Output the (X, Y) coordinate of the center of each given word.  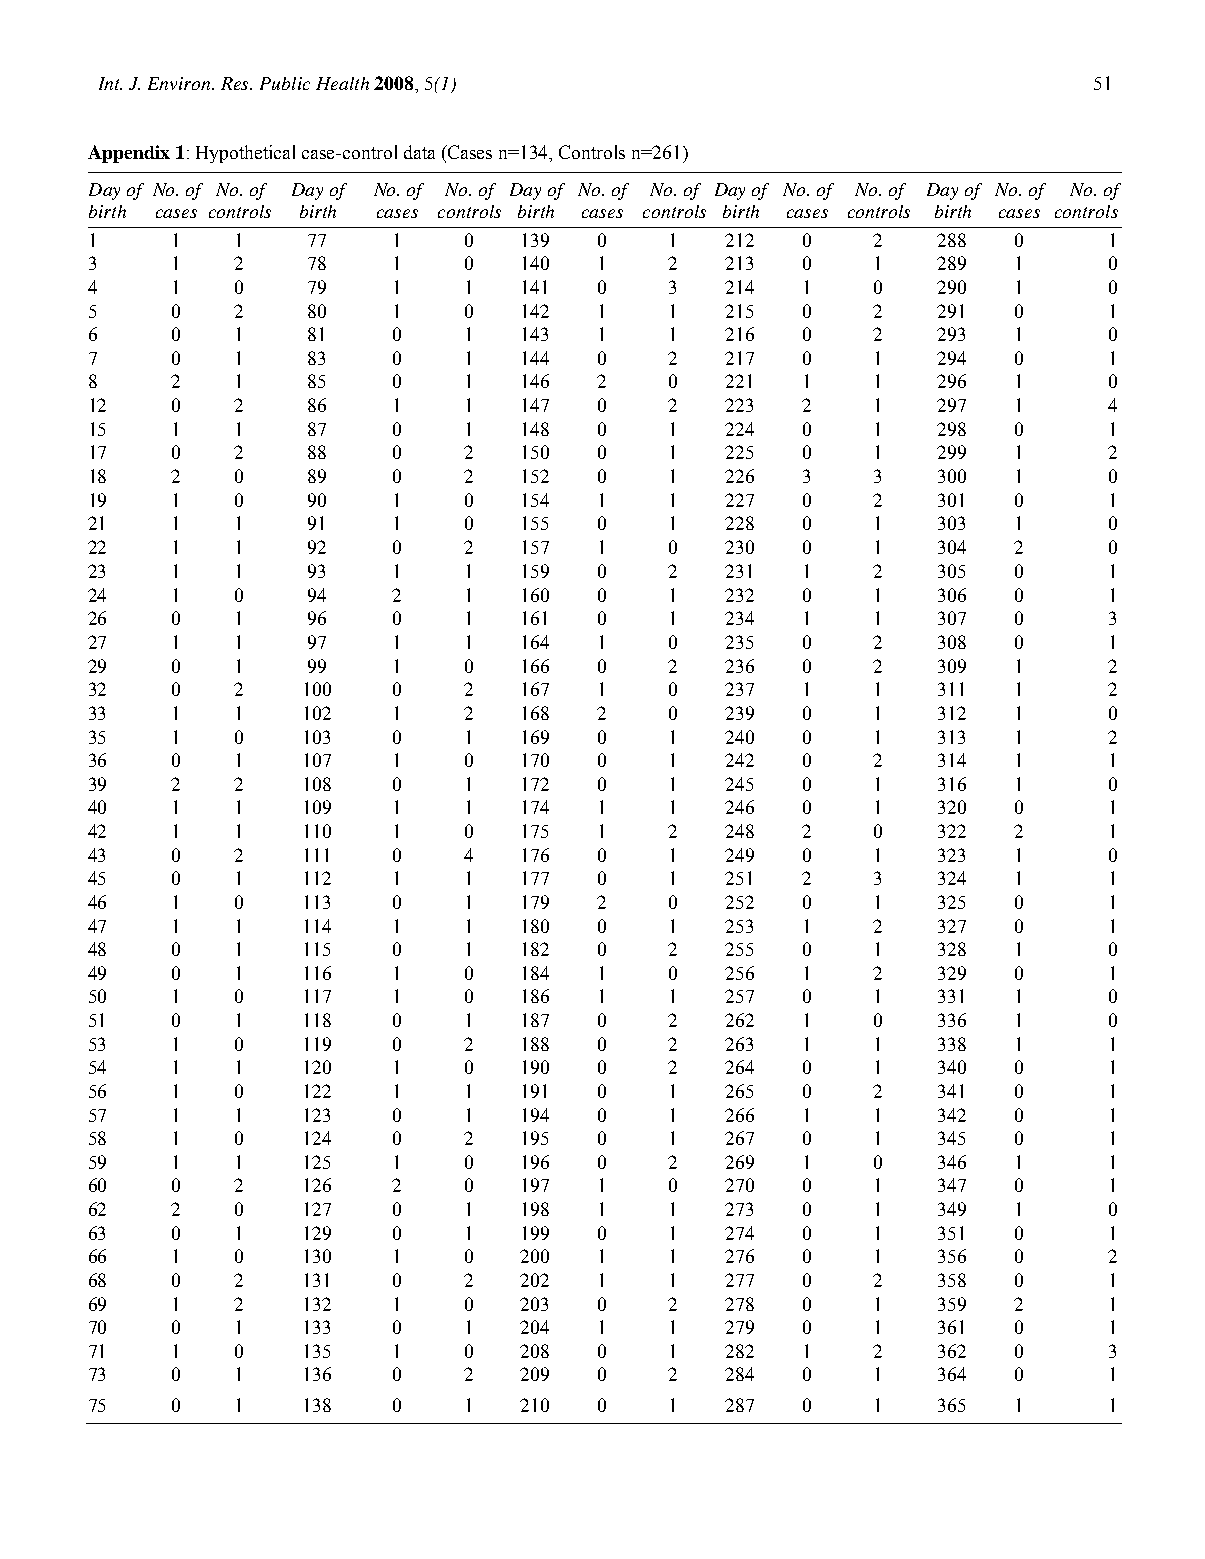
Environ (181, 83)
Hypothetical (245, 154)
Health (342, 83)
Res (236, 83)
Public (285, 83)
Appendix (129, 154)
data (419, 152)
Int (110, 83)
